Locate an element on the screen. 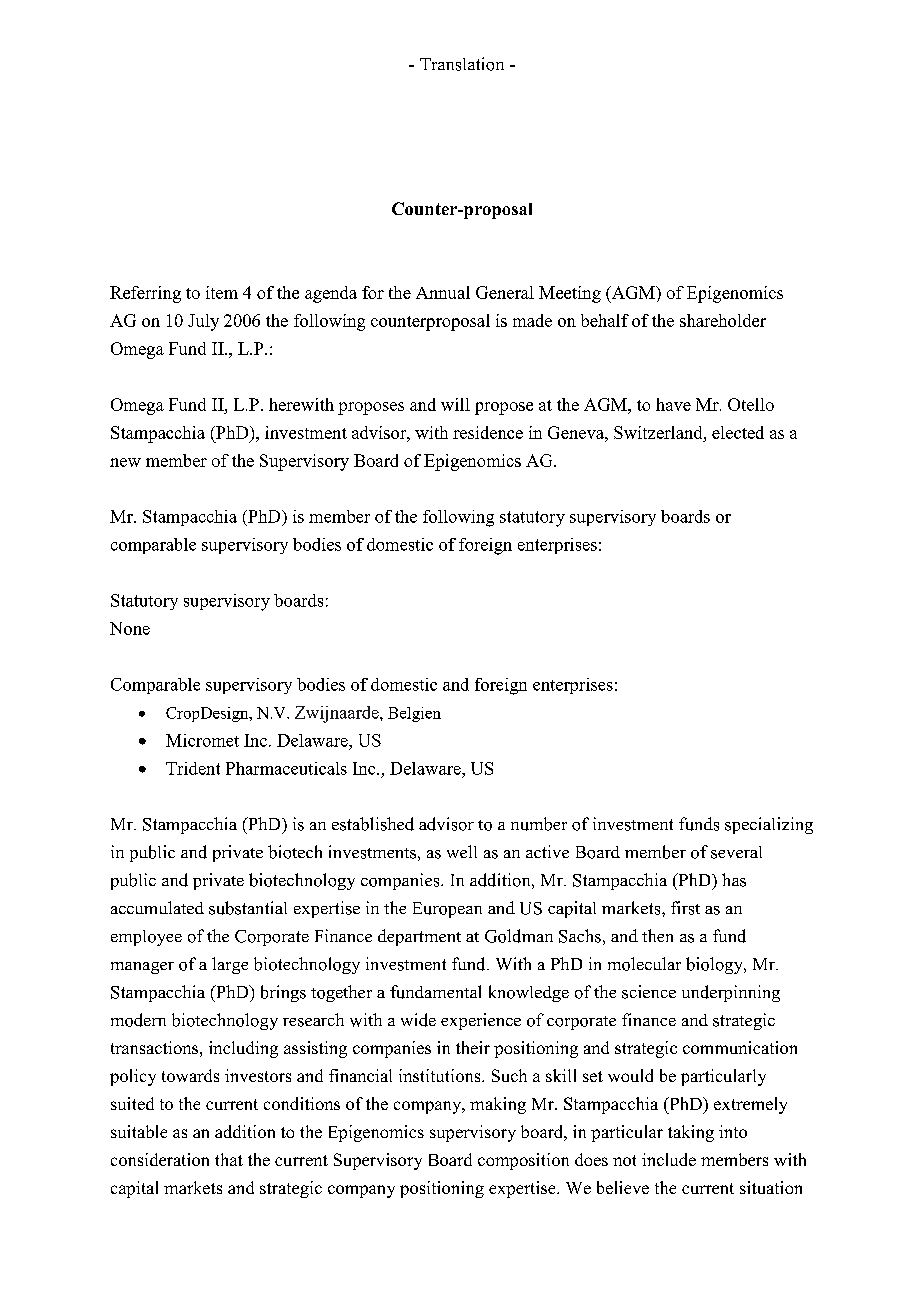 The height and width of the screenshot is (1307, 924). Switzerland is located at coordinates (659, 432).
